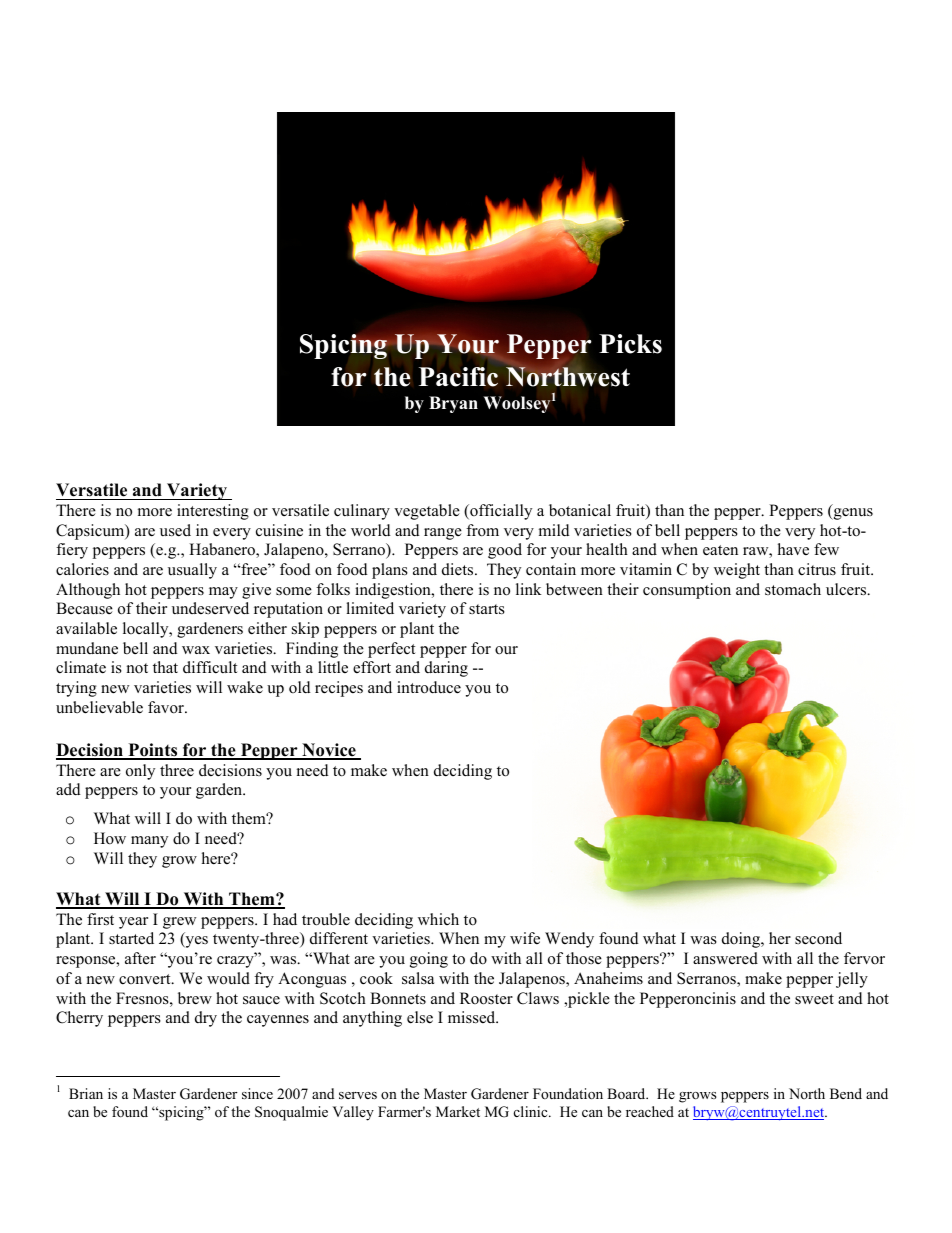 The image size is (952, 1233). Describe the element at coordinates (846, 1093) in the screenshot. I see `Bend` at that location.
